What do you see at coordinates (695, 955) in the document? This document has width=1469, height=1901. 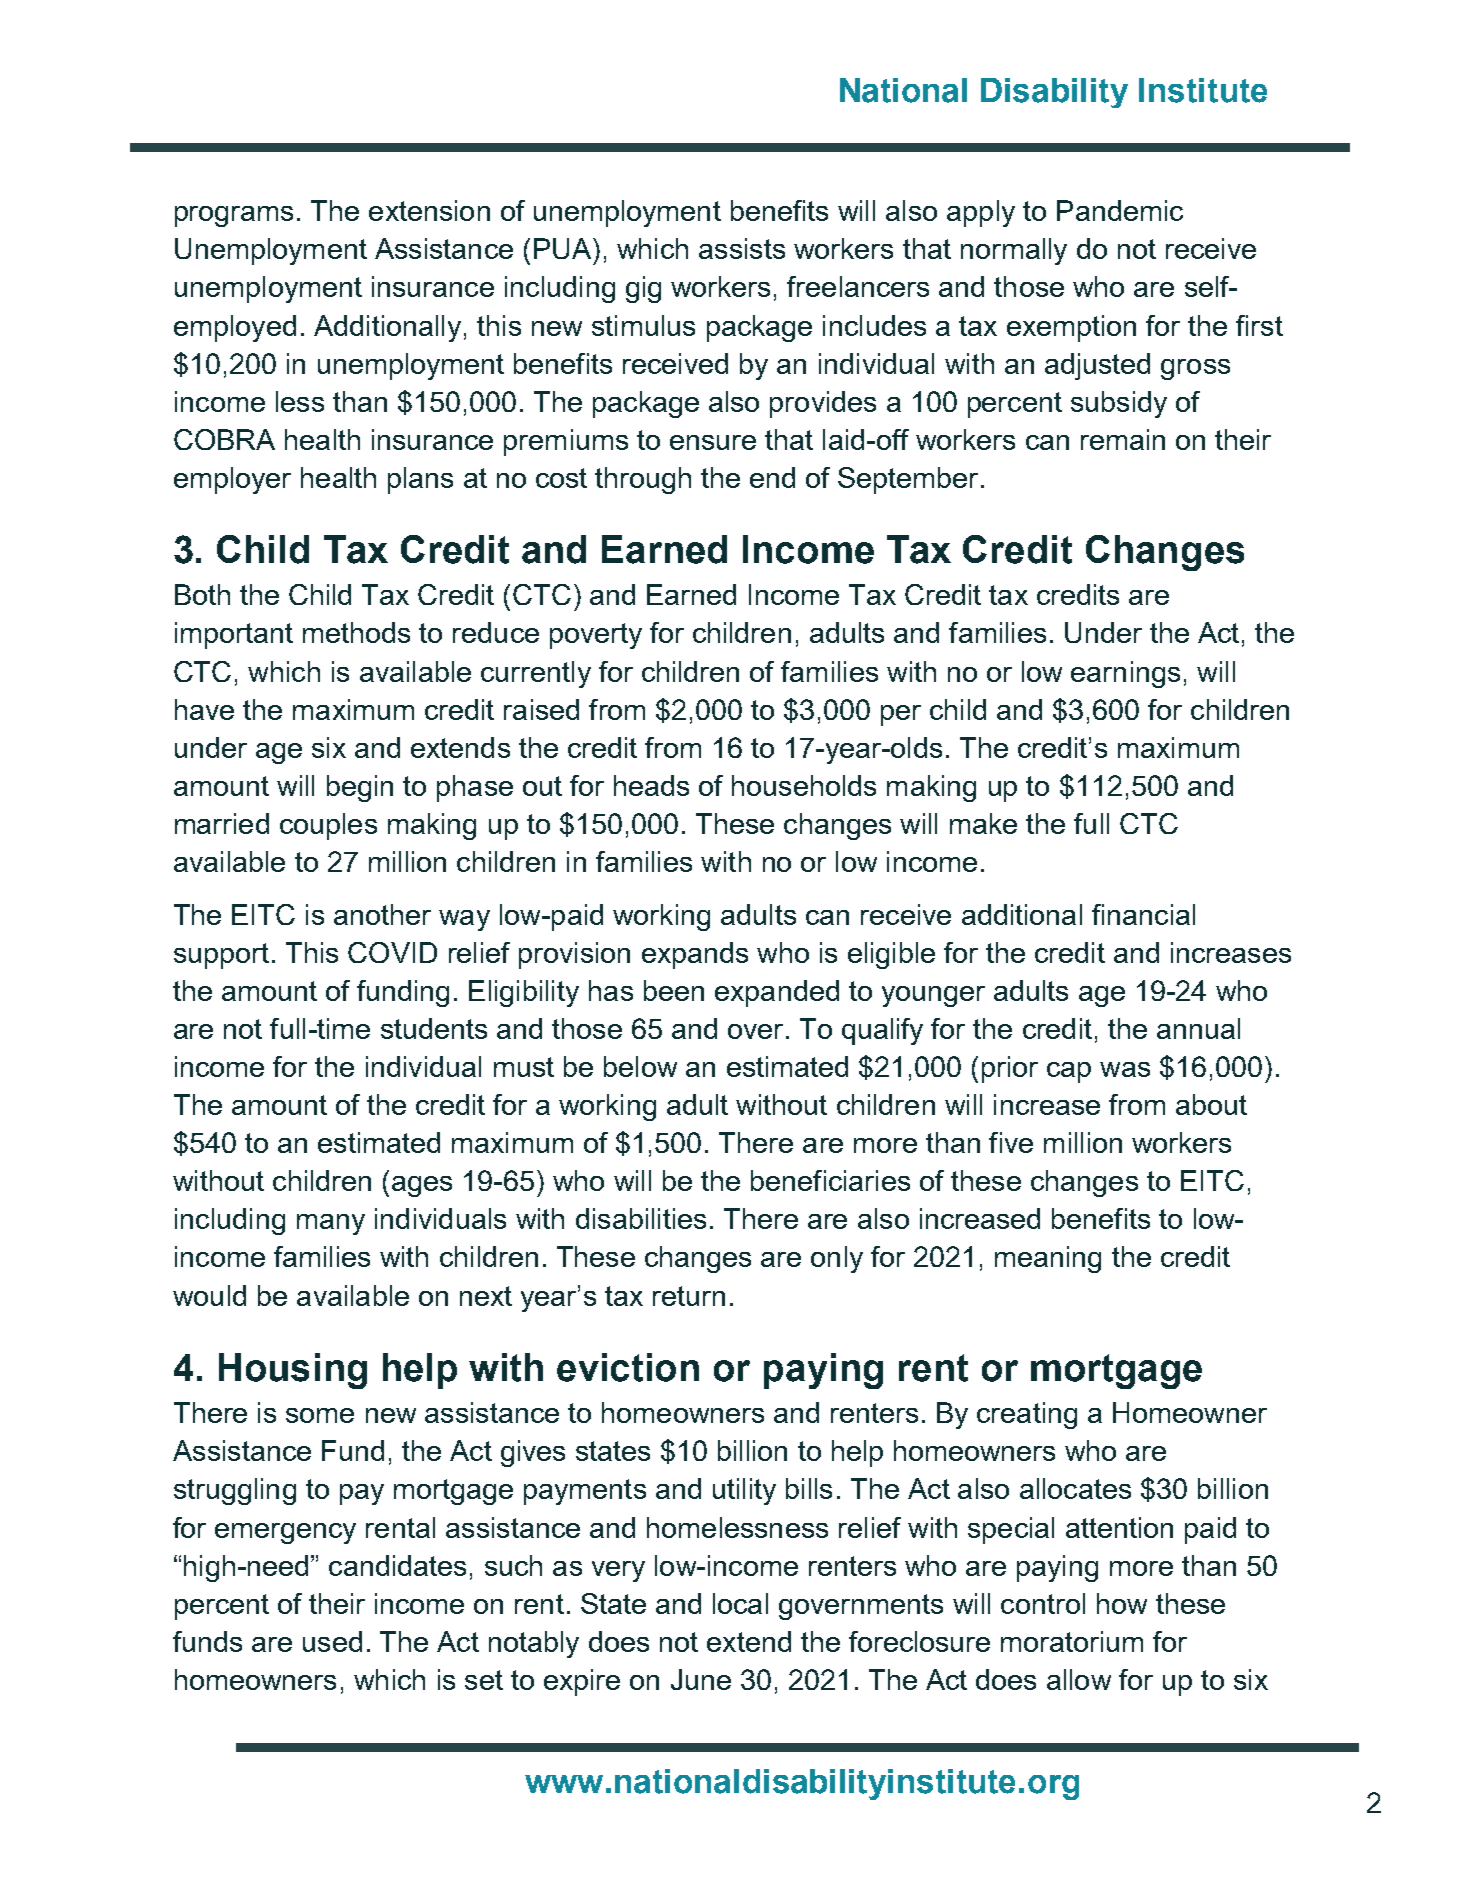 I see `expands` at bounding box center [695, 955].
